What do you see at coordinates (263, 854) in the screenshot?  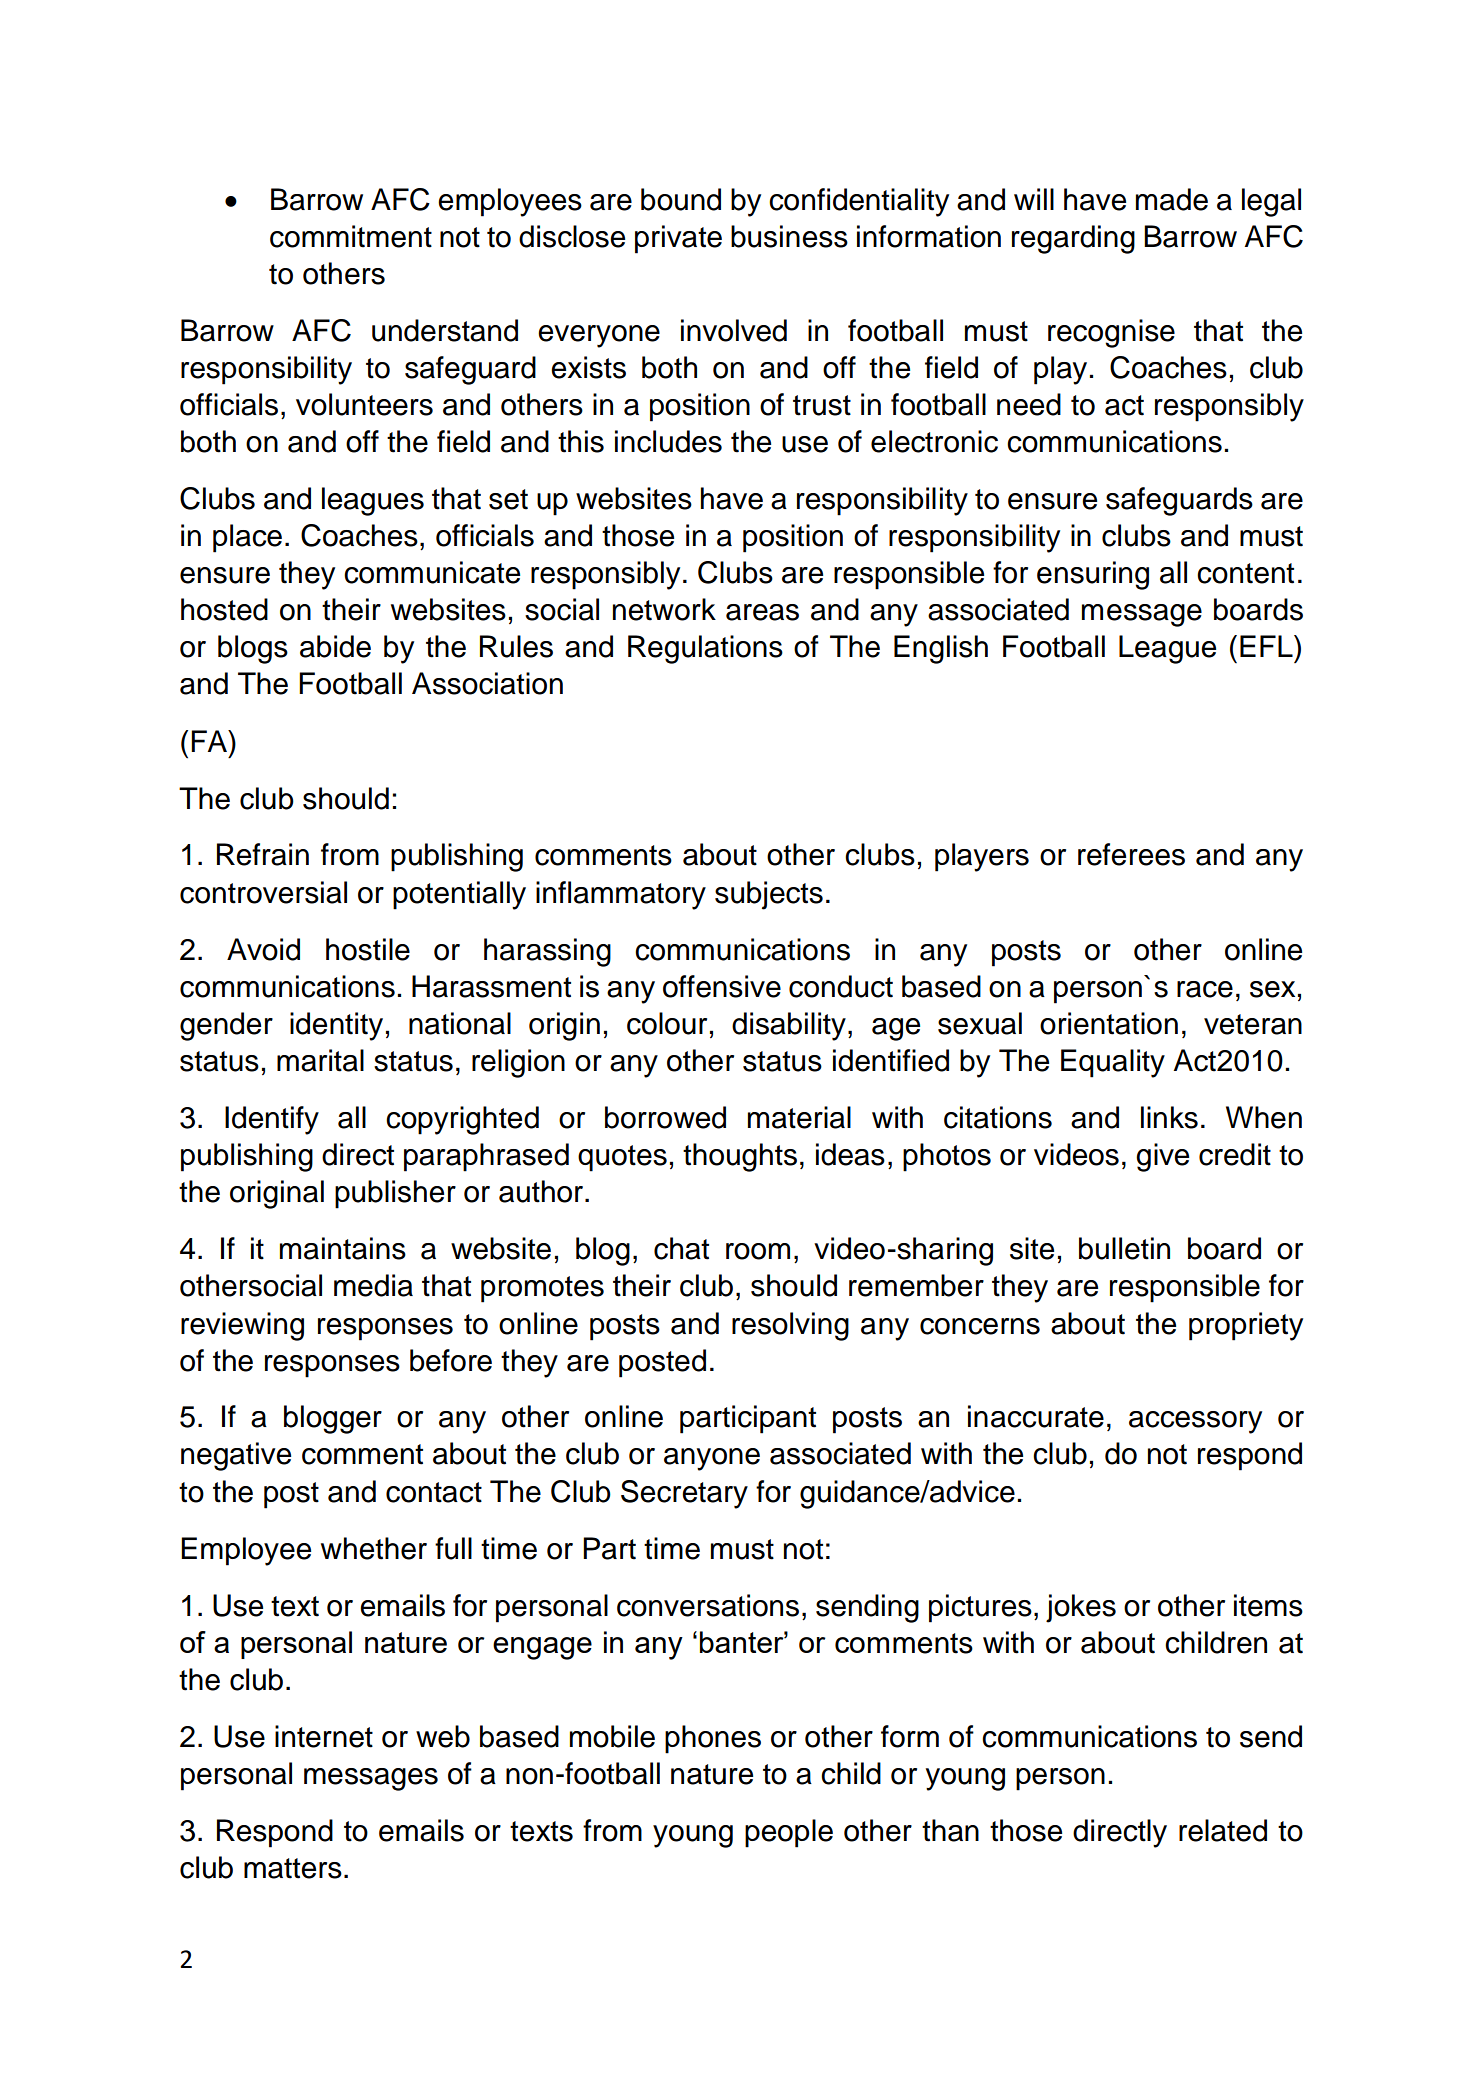 I see `Refrain` at bounding box center [263, 854].
